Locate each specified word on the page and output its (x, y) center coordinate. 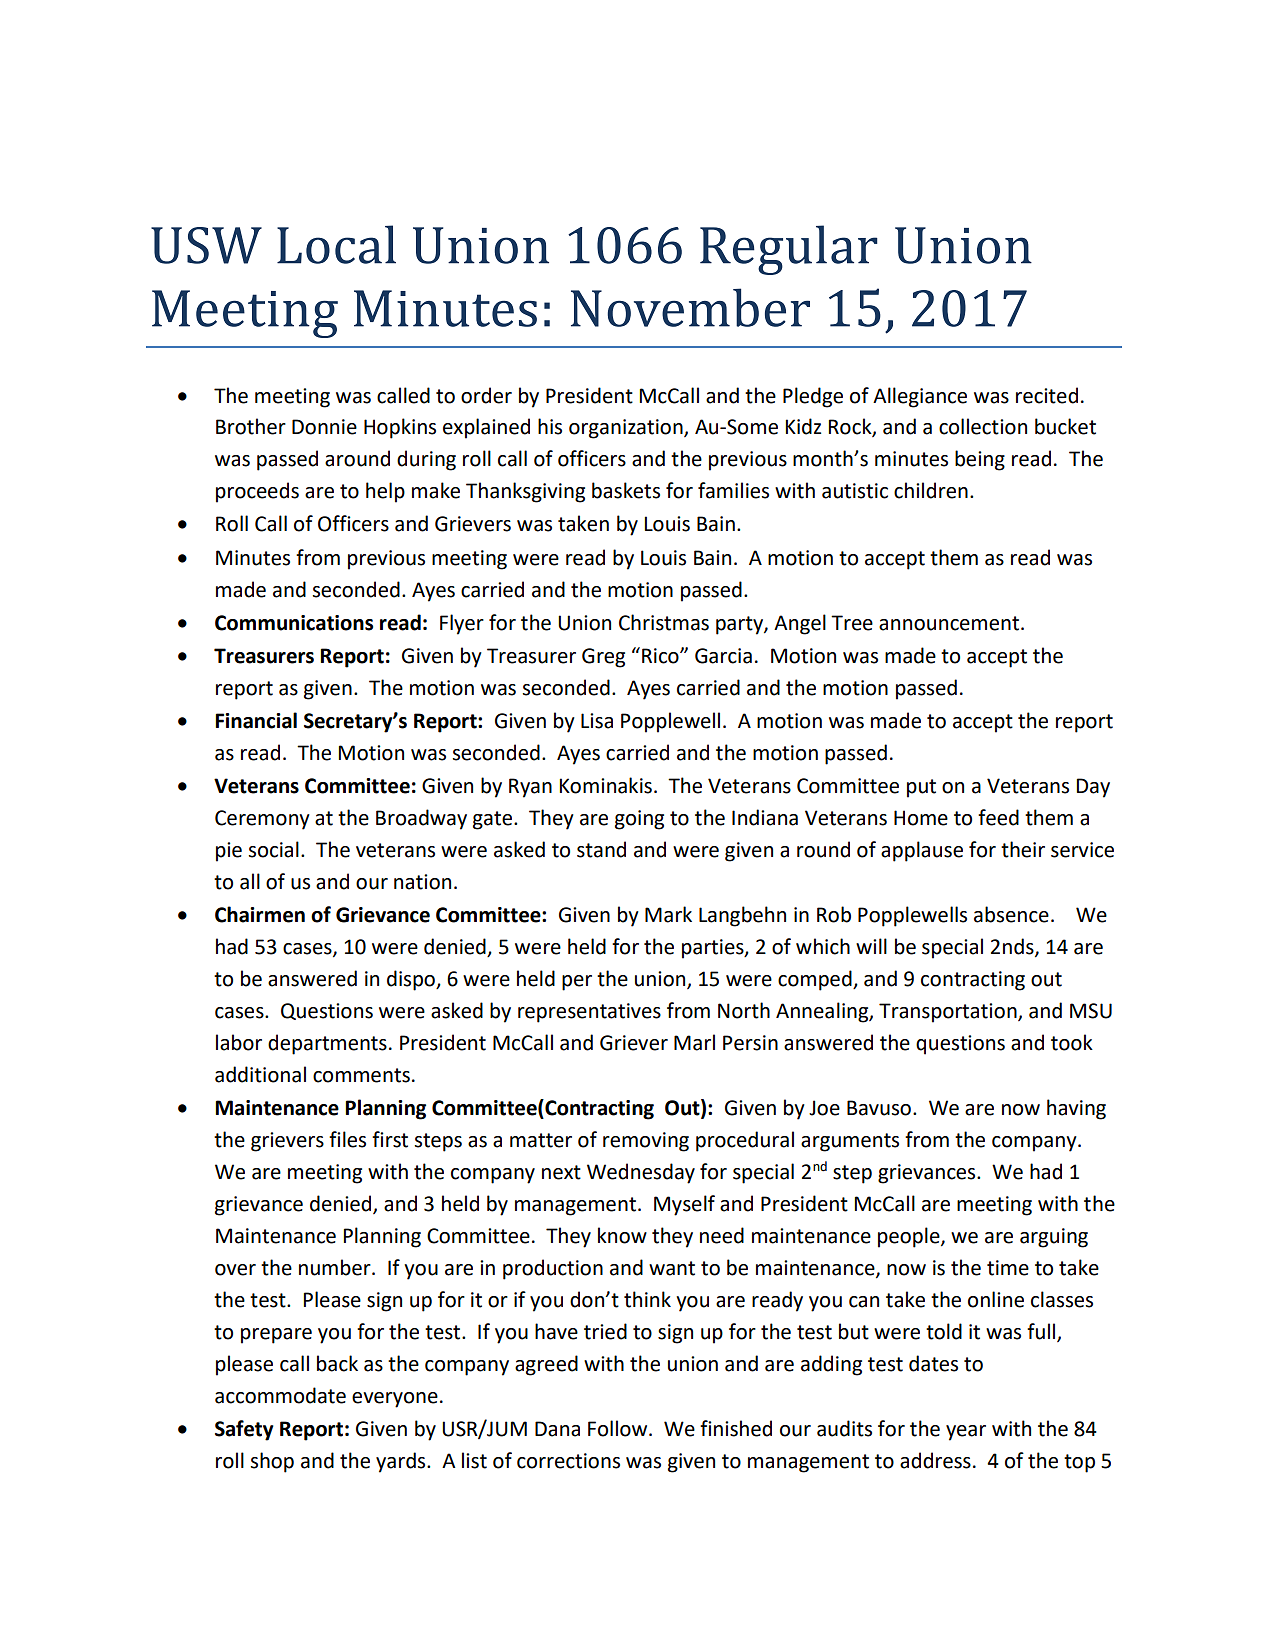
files (347, 1139)
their (1023, 849)
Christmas (664, 622)
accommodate (280, 1395)
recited (1047, 395)
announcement (949, 623)
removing (646, 1142)
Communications (294, 623)
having (1076, 1109)
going (639, 820)
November (690, 307)
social (274, 849)
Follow (619, 1428)
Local (336, 244)
